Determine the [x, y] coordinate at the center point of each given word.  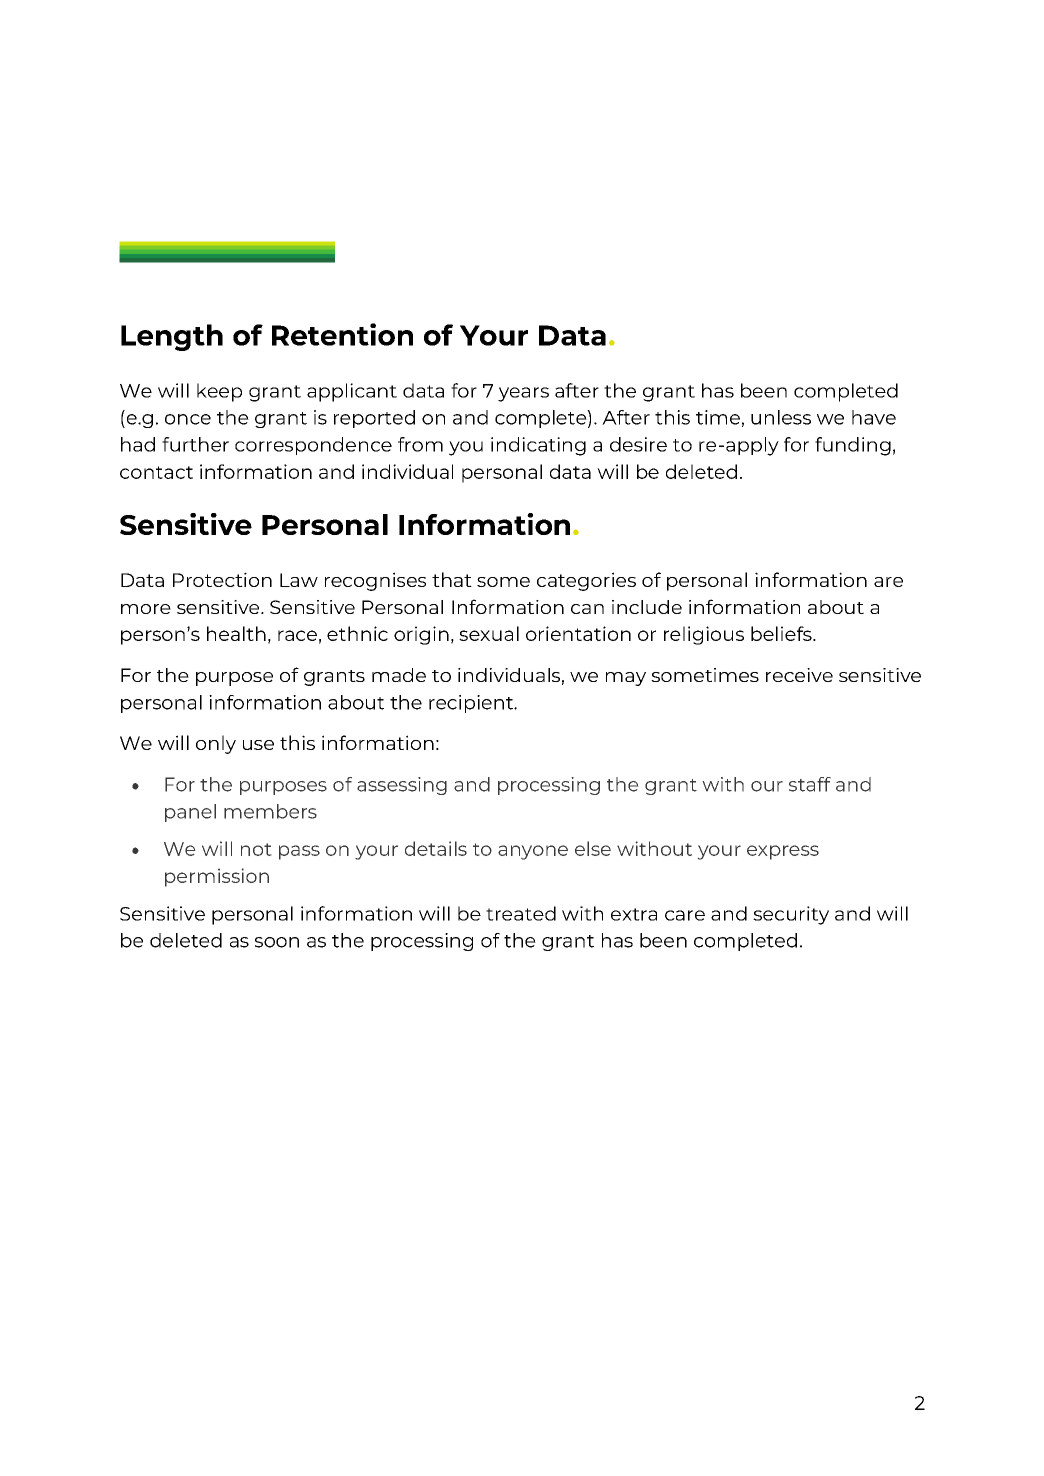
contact [156, 472]
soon [277, 942]
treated [521, 913]
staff [810, 784]
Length [172, 337]
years [523, 394]
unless [781, 417]
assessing [402, 786]
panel [190, 813]
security [791, 915]
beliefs [782, 633]
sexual [489, 633]
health [236, 633]
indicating [538, 446]
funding [853, 446]
